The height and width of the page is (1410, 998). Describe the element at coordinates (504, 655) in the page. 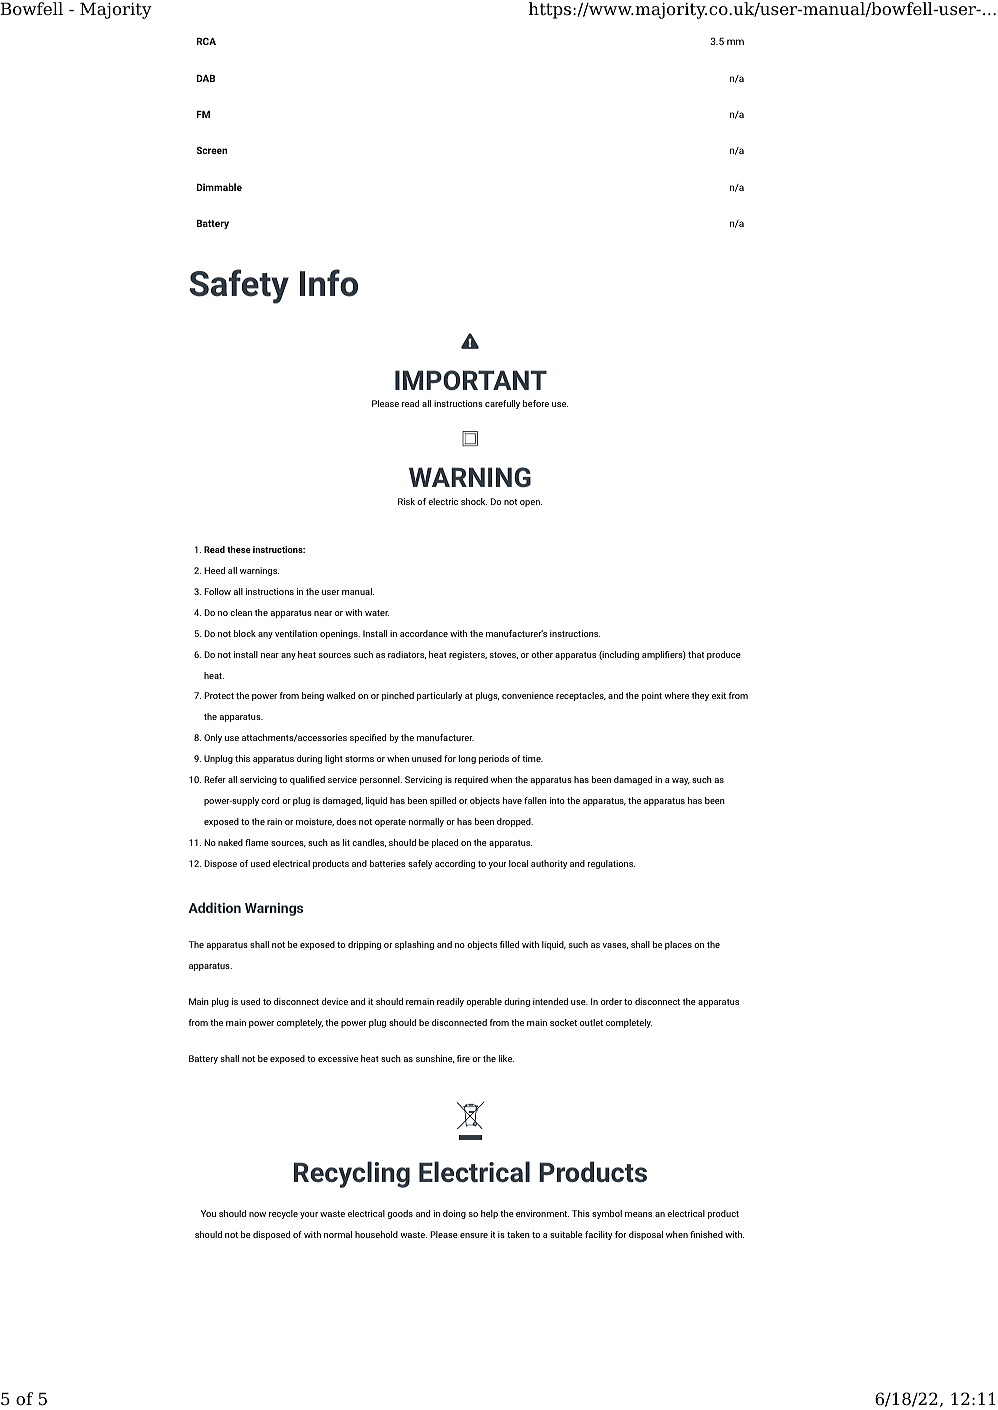

I see `stoves` at that location.
